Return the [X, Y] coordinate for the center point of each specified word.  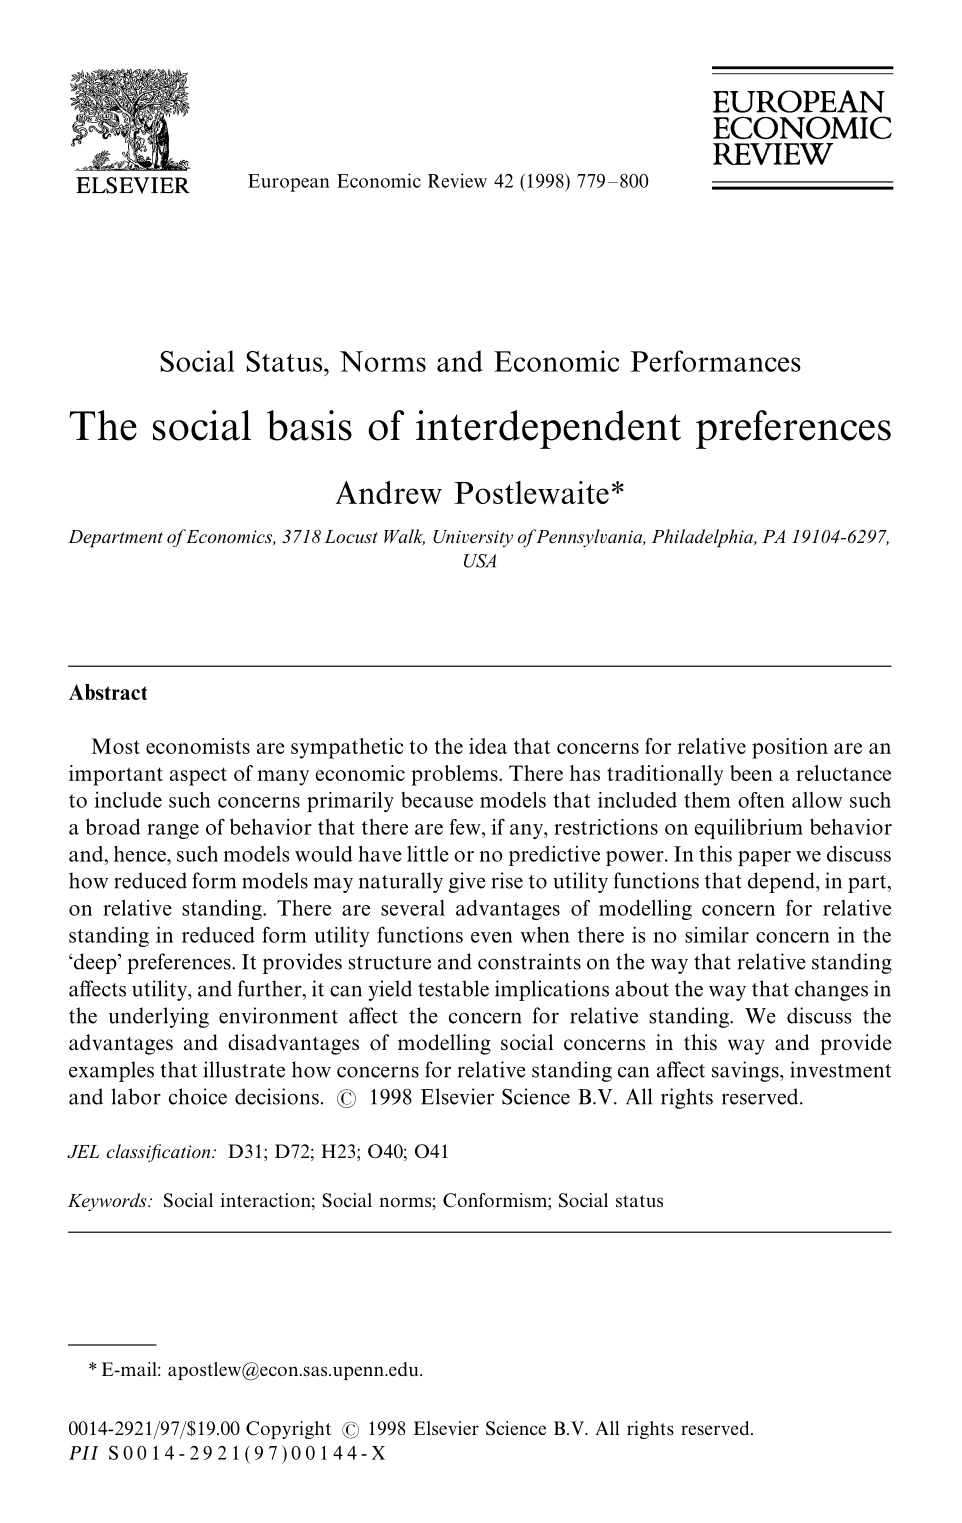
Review [457, 180]
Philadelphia [703, 538]
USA [480, 561]
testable [453, 988]
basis [309, 425]
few [466, 827]
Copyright [288, 1430]
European [288, 183]
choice [198, 1096]
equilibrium [748, 828]
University [473, 538]
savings [746, 1071]
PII [83, 1453]
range [173, 831]
